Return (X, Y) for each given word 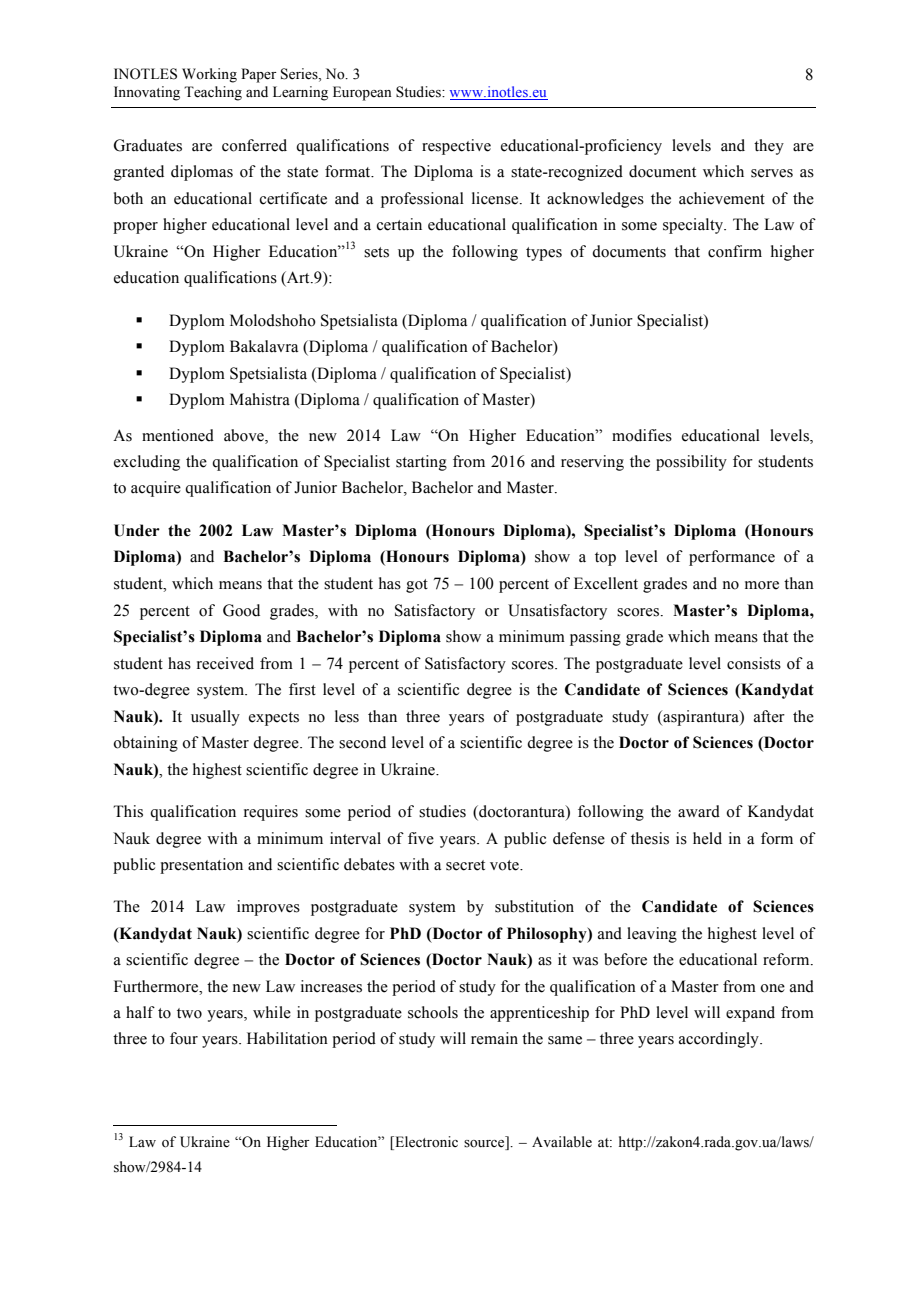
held (707, 838)
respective (456, 147)
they (769, 147)
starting (421, 463)
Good (241, 610)
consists (754, 663)
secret (465, 865)
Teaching (213, 93)
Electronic (425, 1143)
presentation (201, 866)
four (184, 1038)
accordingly (720, 1040)
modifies (642, 435)
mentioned (178, 435)
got (417, 586)
